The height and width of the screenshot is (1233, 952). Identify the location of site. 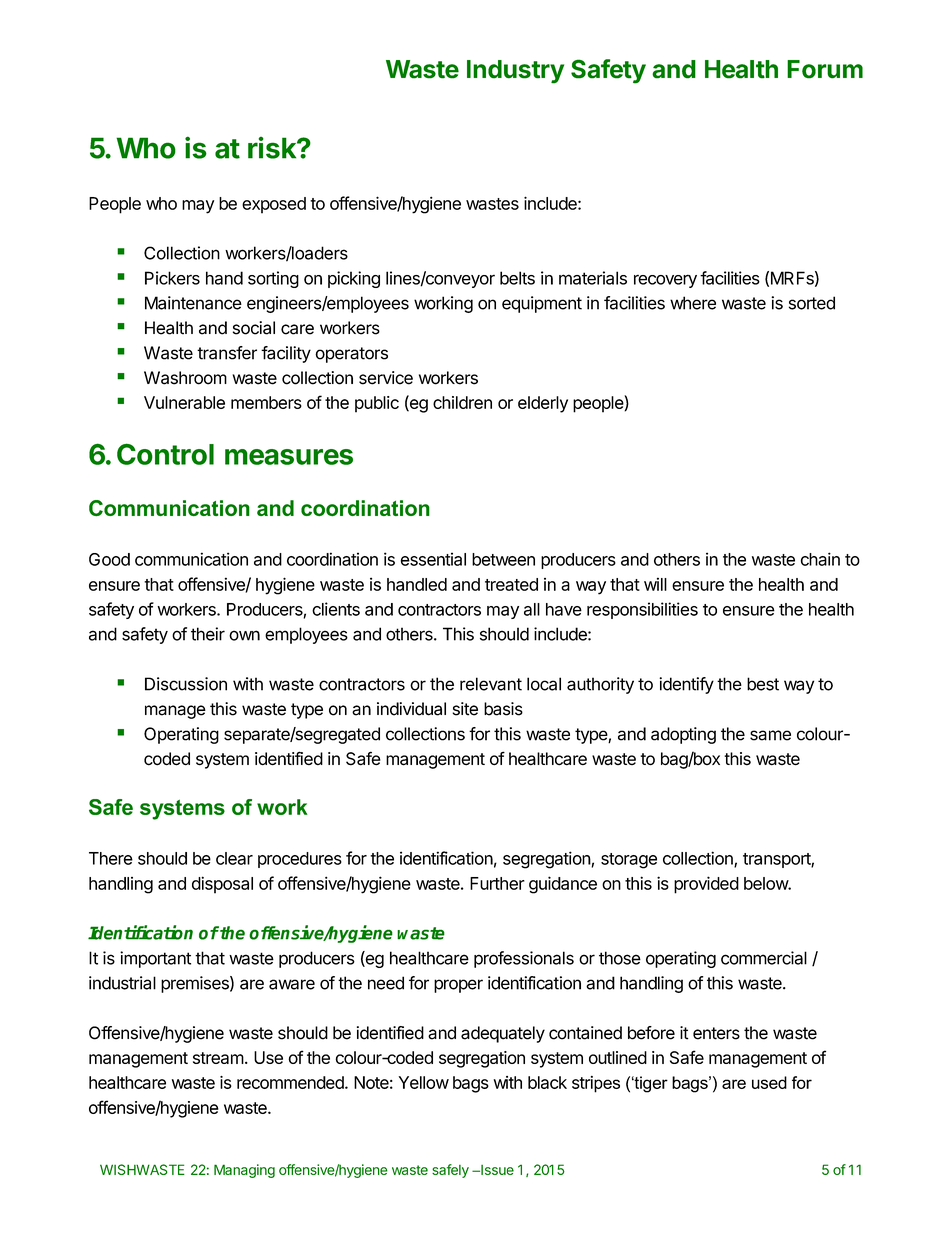
(465, 709).
